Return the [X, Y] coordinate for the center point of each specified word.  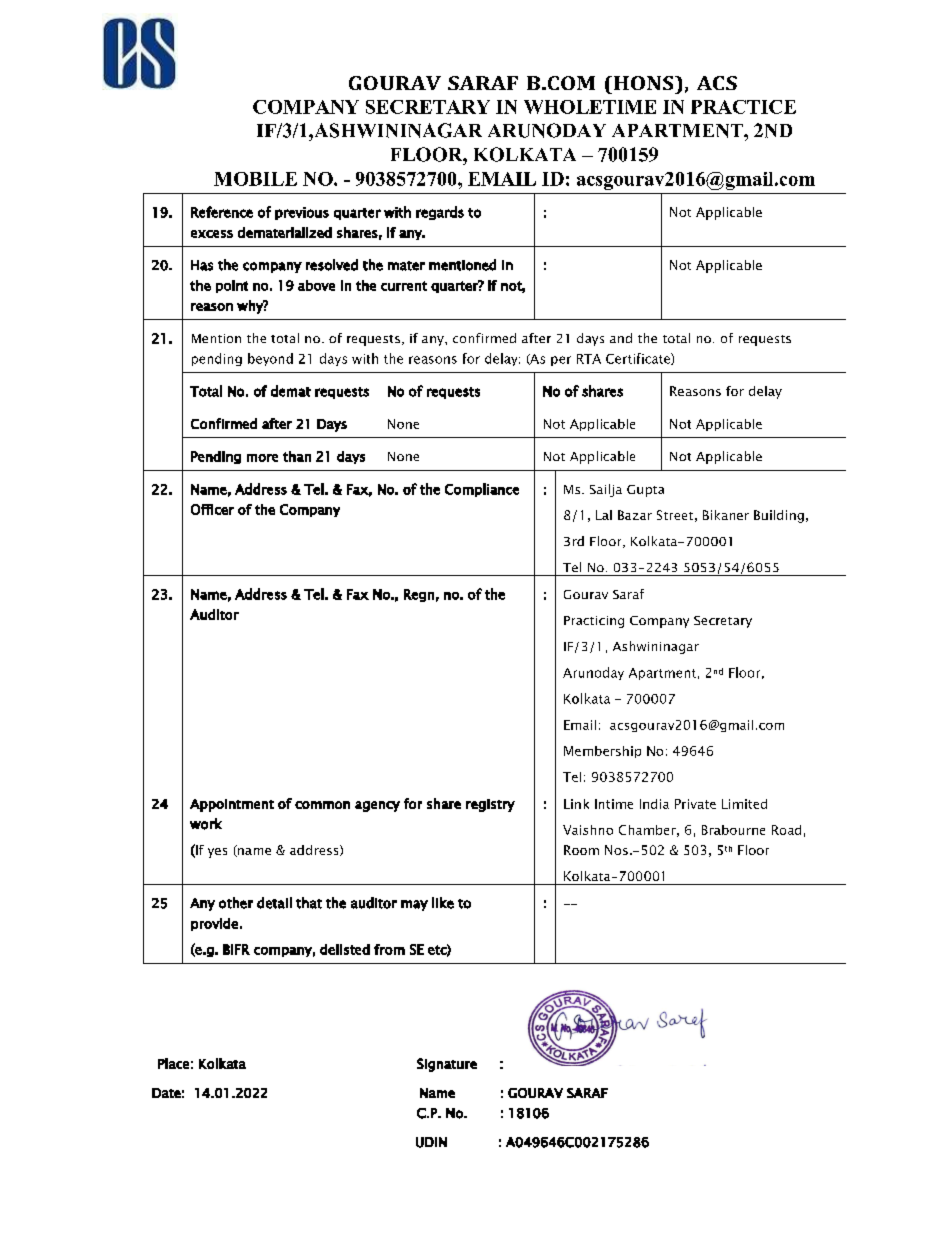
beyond [270, 359]
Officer [212, 509]
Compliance [482, 490]
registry [490, 805]
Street [675, 515]
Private [695, 804]
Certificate [639, 359]
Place [173, 1063]
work [206, 824]
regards [440, 213]
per [561, 361]
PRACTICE [743, 107]
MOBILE [255, 179]
